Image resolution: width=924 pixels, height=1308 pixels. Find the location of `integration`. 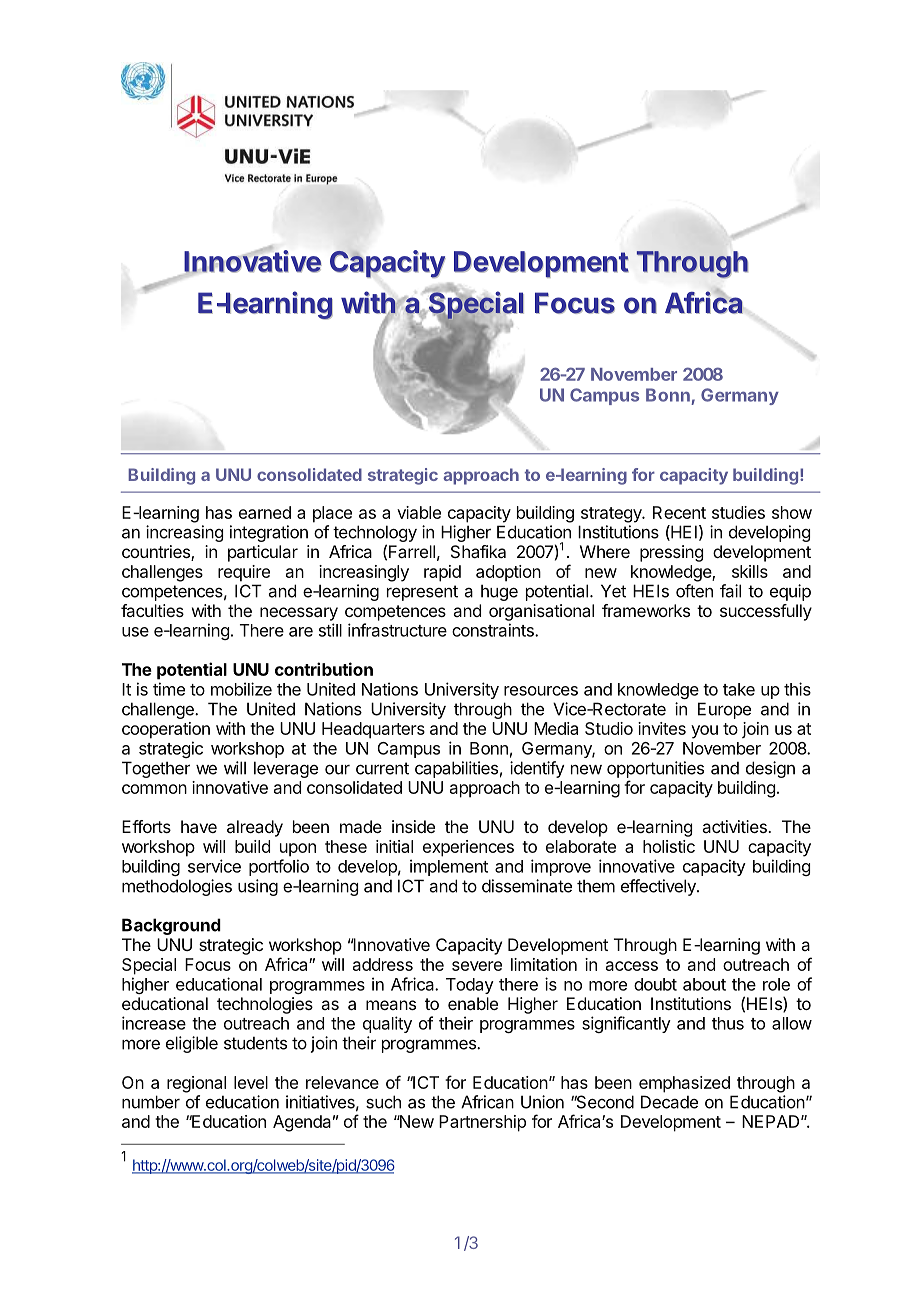

integration is located at coordinates (269, 533).
